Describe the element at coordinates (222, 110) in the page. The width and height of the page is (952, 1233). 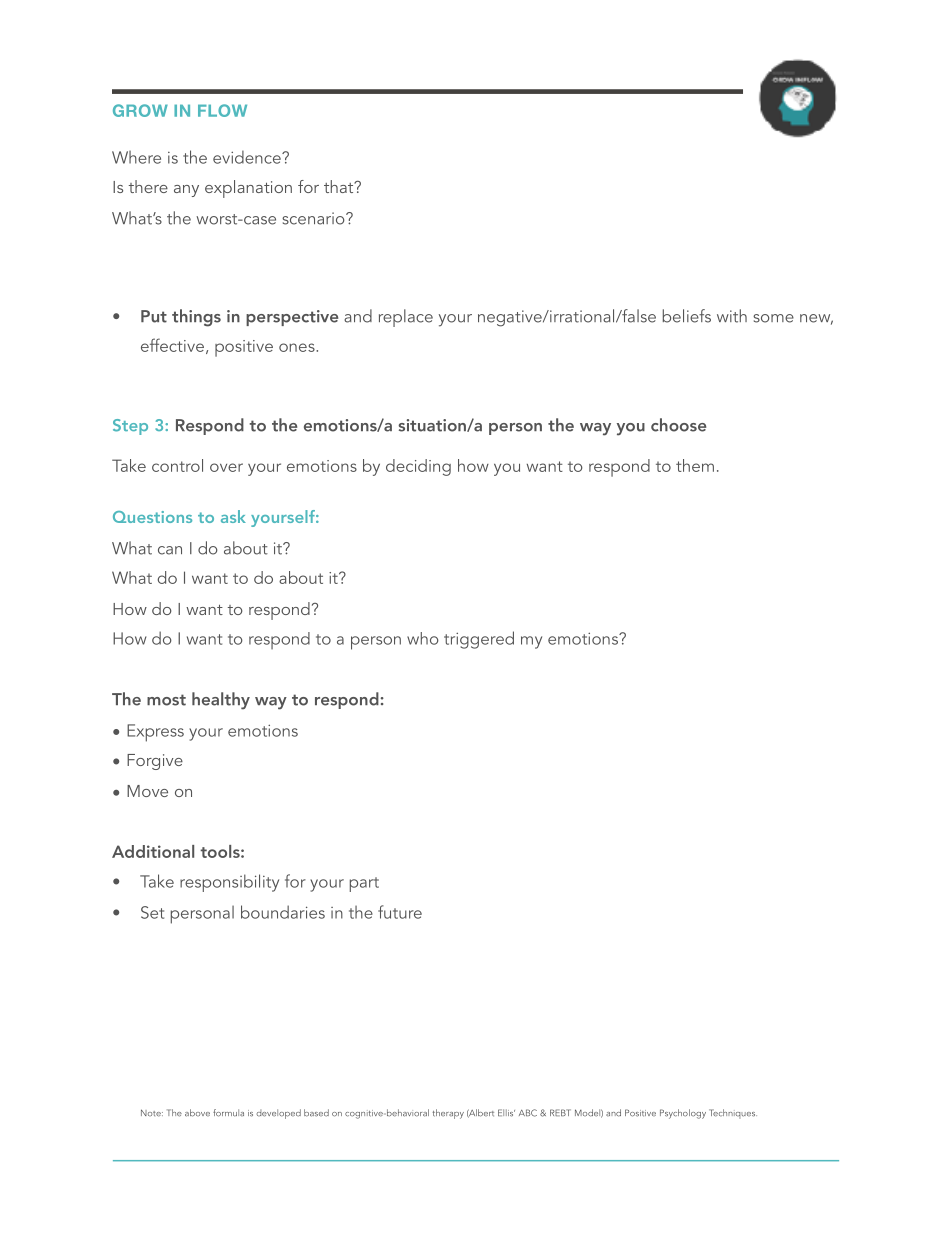
I see `FLOW` at that location.
